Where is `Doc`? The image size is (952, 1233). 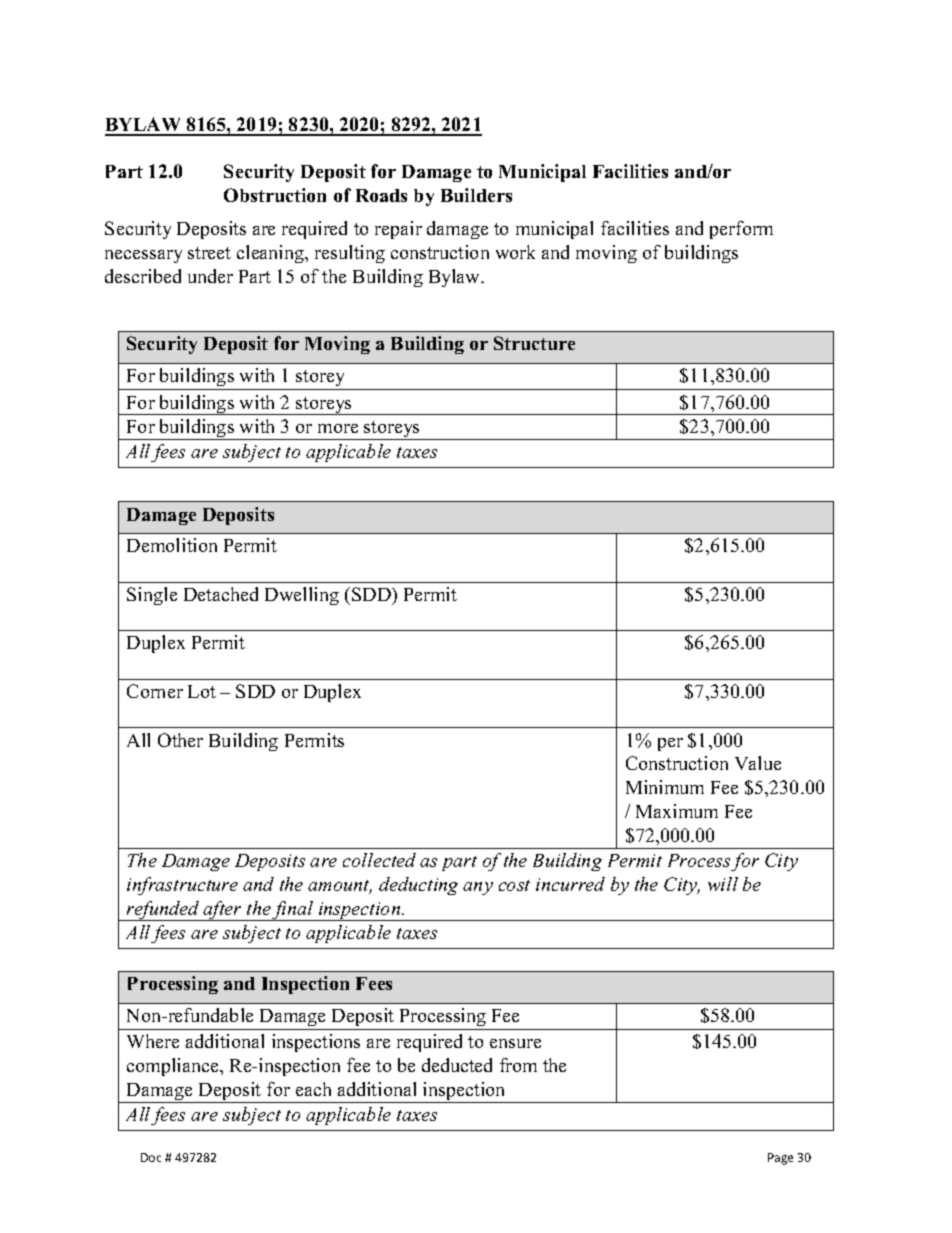 Doc is located at coordinates (151, 1157).
